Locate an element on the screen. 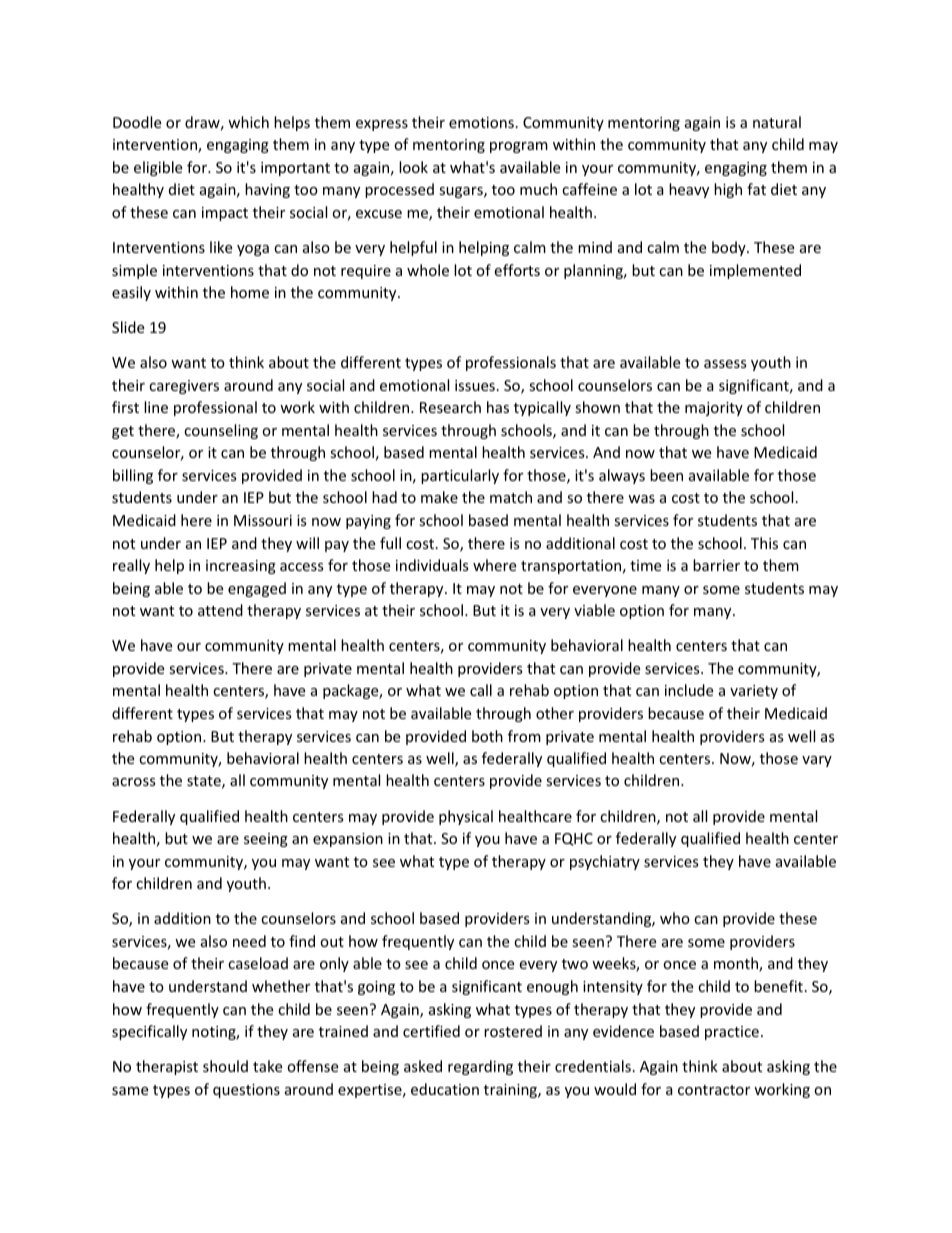  individuals is located at coordinates (432, 565).
